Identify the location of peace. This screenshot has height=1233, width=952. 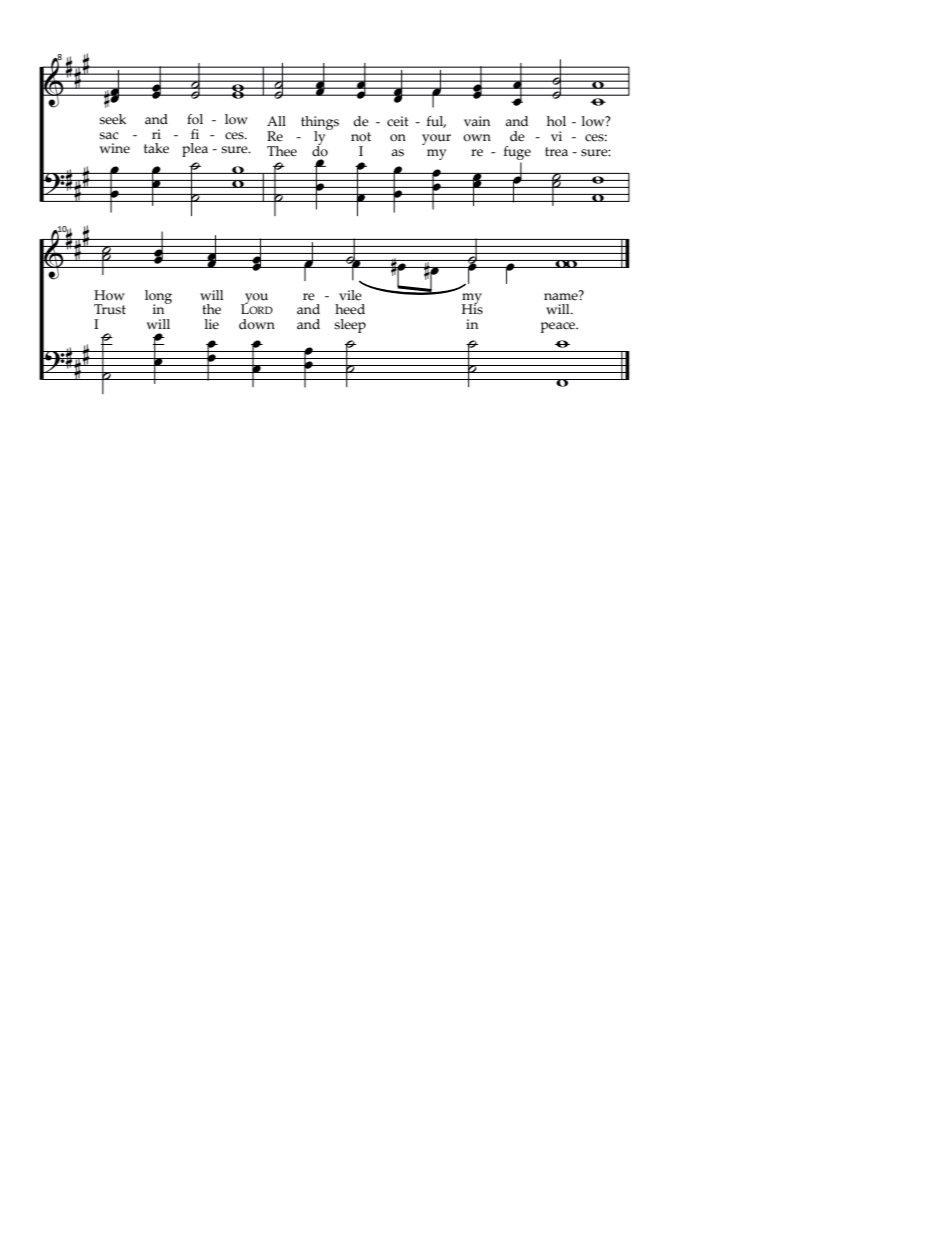
(559, 327).
